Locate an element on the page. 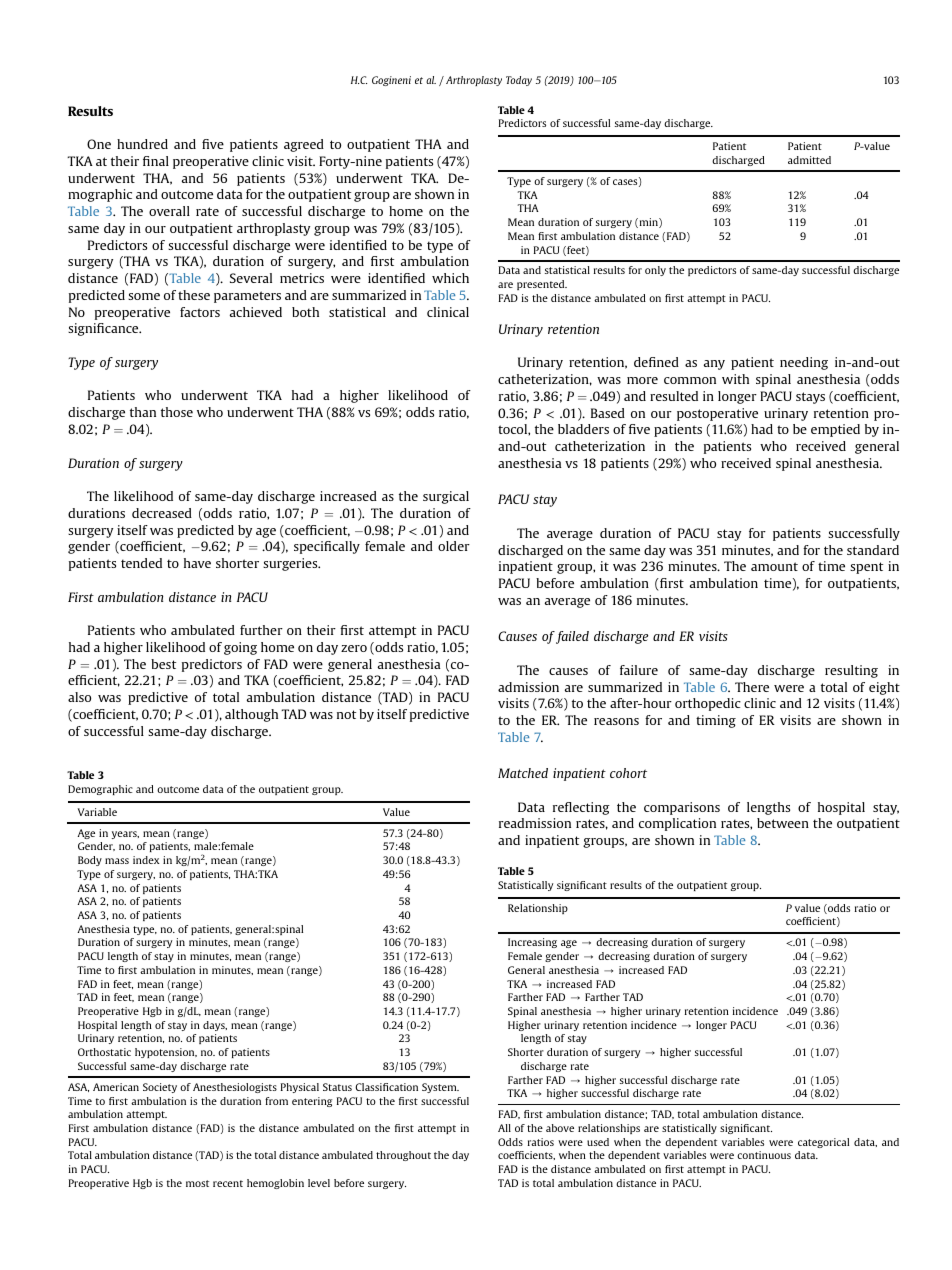 This document has height=1270, width=952. most is located at coordinates (197, 1183).
